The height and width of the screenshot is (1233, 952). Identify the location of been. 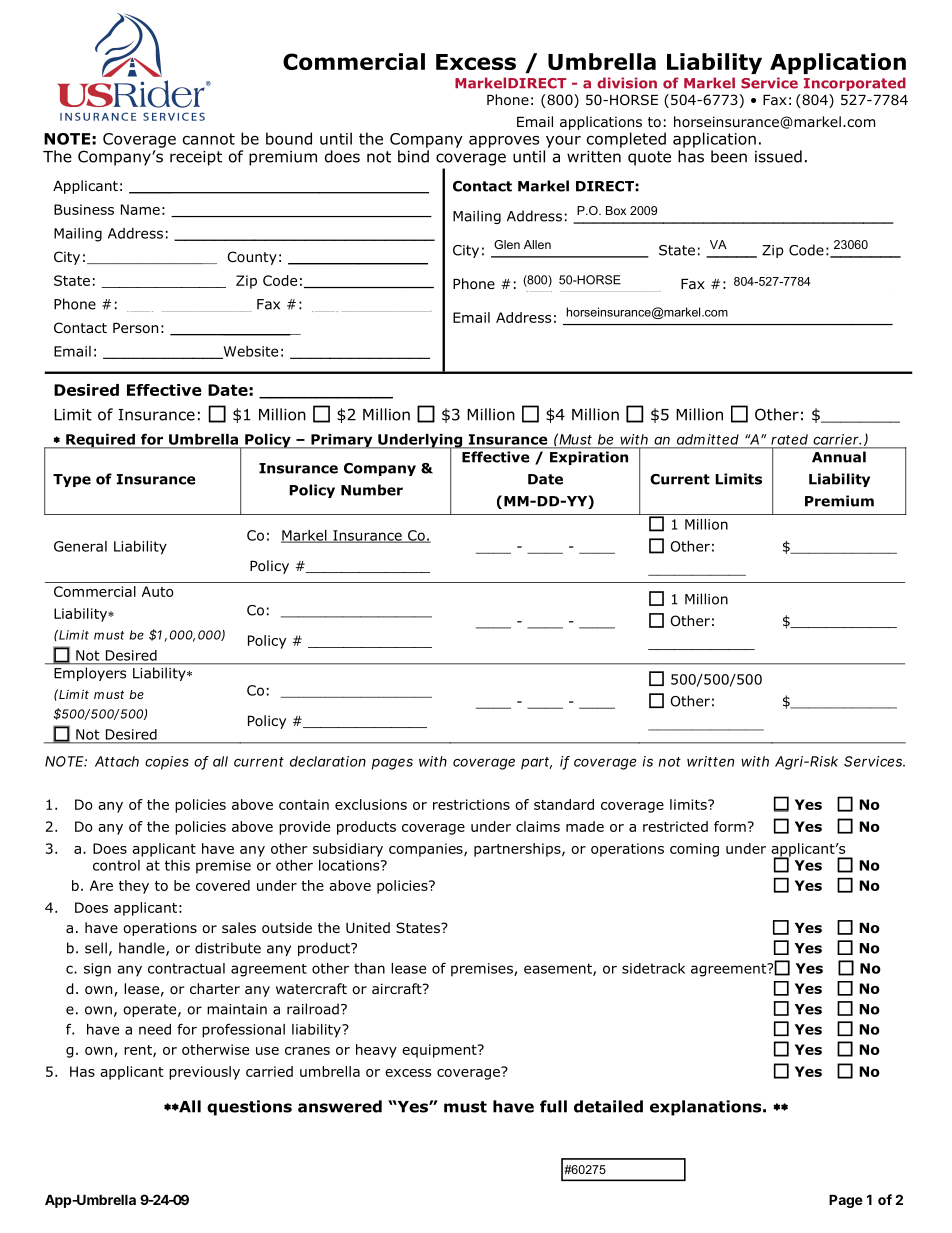
(729, 156).
